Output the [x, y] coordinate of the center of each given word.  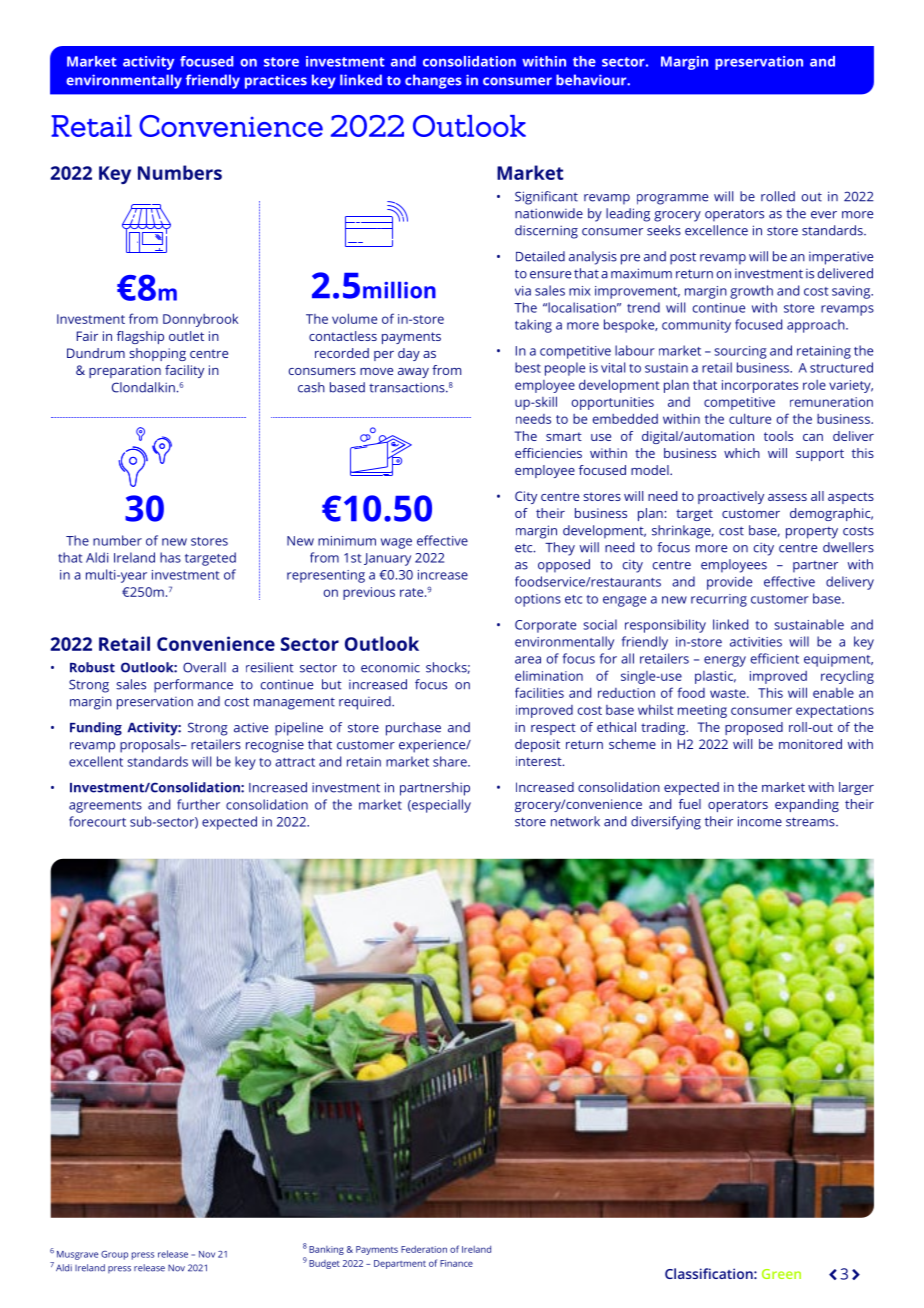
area [528, 660]
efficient [775, 658]
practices [276, 81]
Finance [456, 1263]
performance [193, 686]
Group [114, 1255]
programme [672, 199]
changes [433, 81]
